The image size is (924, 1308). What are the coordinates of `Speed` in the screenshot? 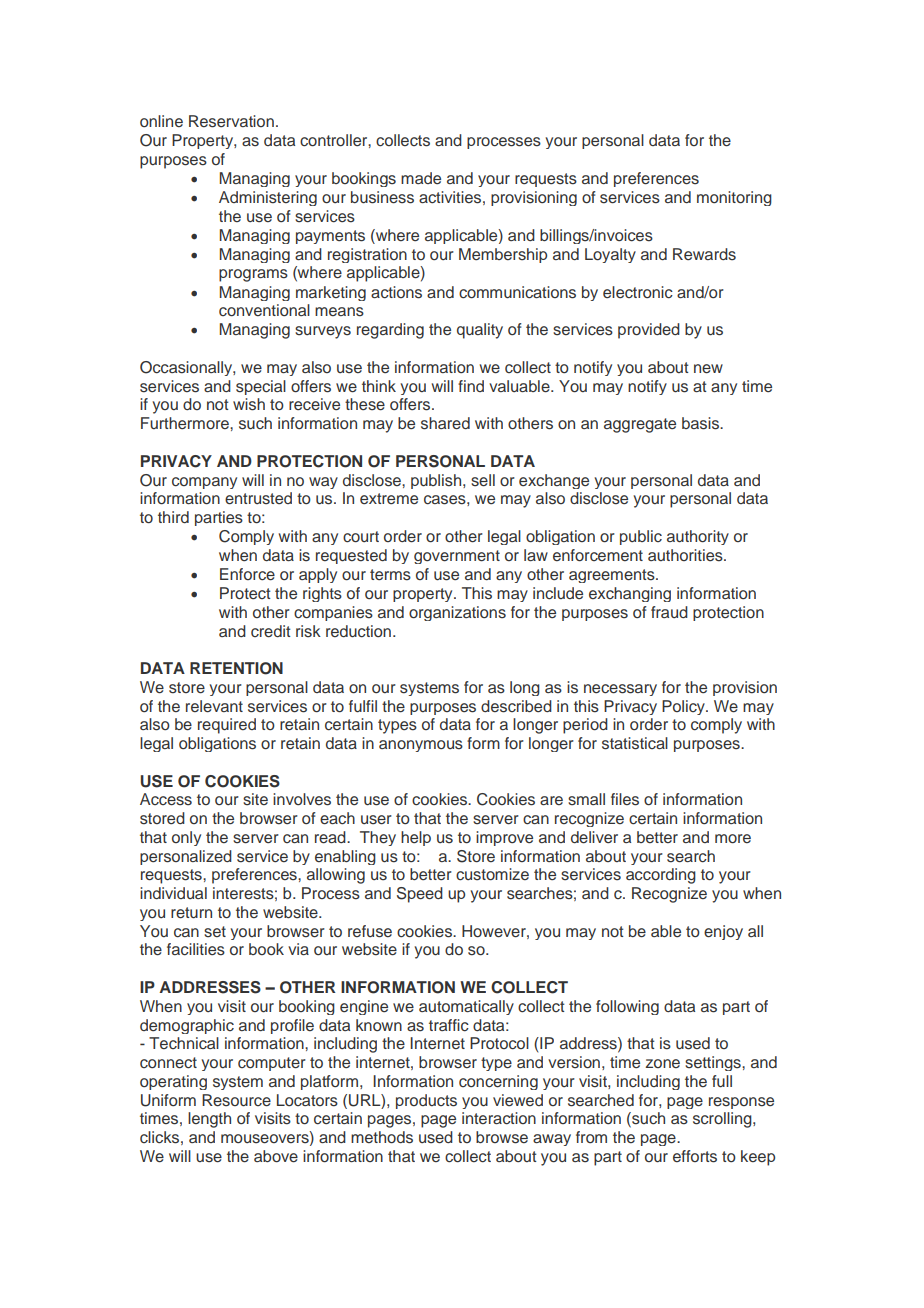 It's located at (420, 895).
